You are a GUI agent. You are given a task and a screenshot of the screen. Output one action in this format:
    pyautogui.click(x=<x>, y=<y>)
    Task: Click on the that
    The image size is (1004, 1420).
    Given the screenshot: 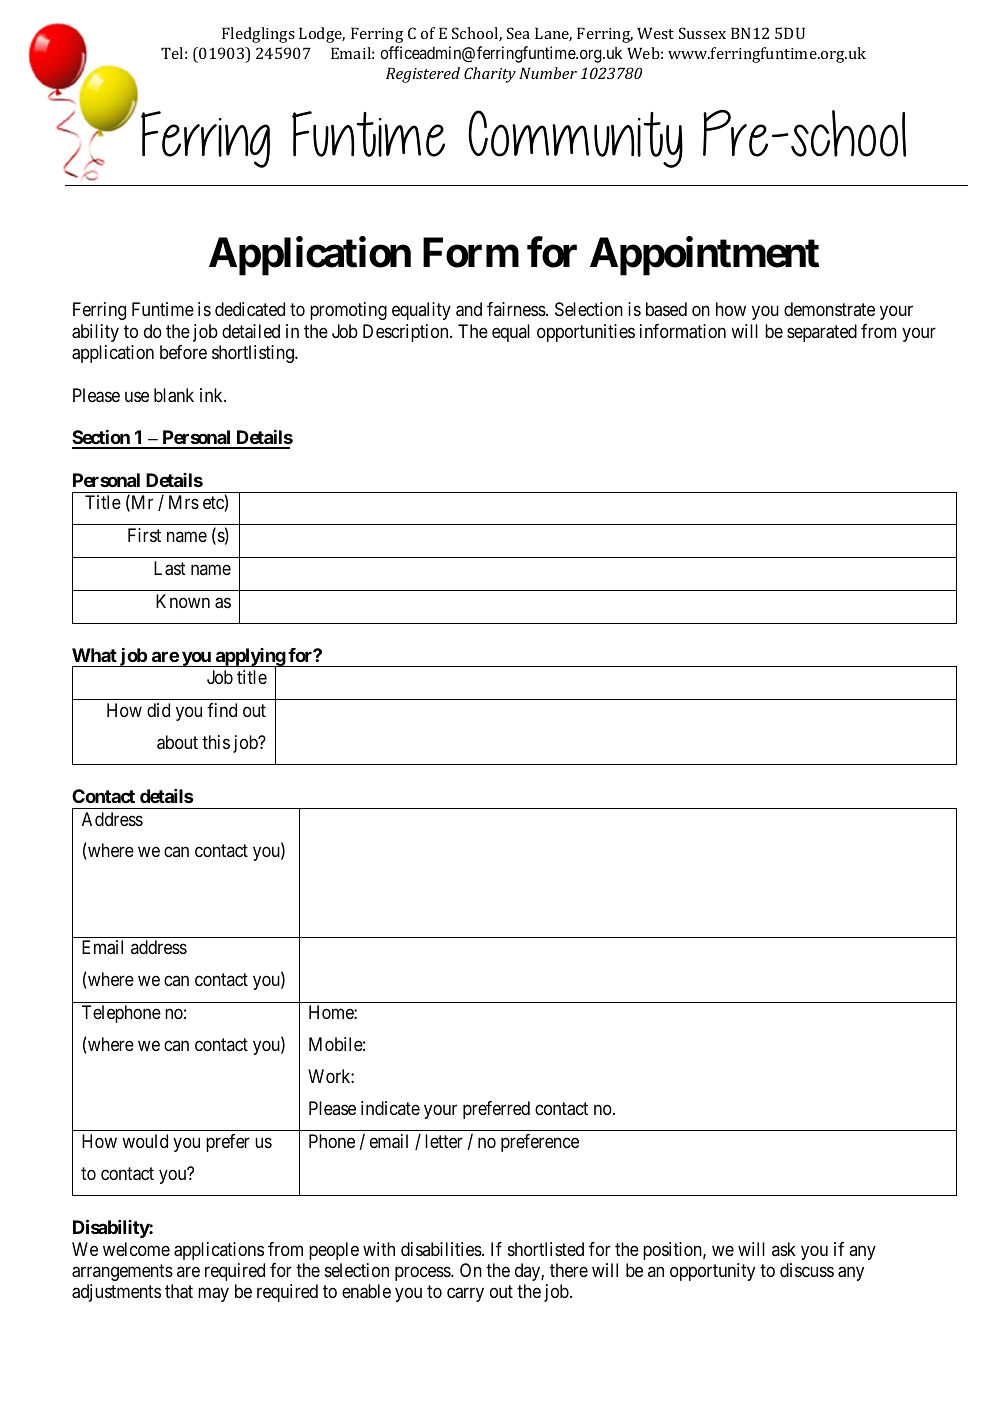 What is the action you would take?
    pyautogui.click(x=179, y=1291)
